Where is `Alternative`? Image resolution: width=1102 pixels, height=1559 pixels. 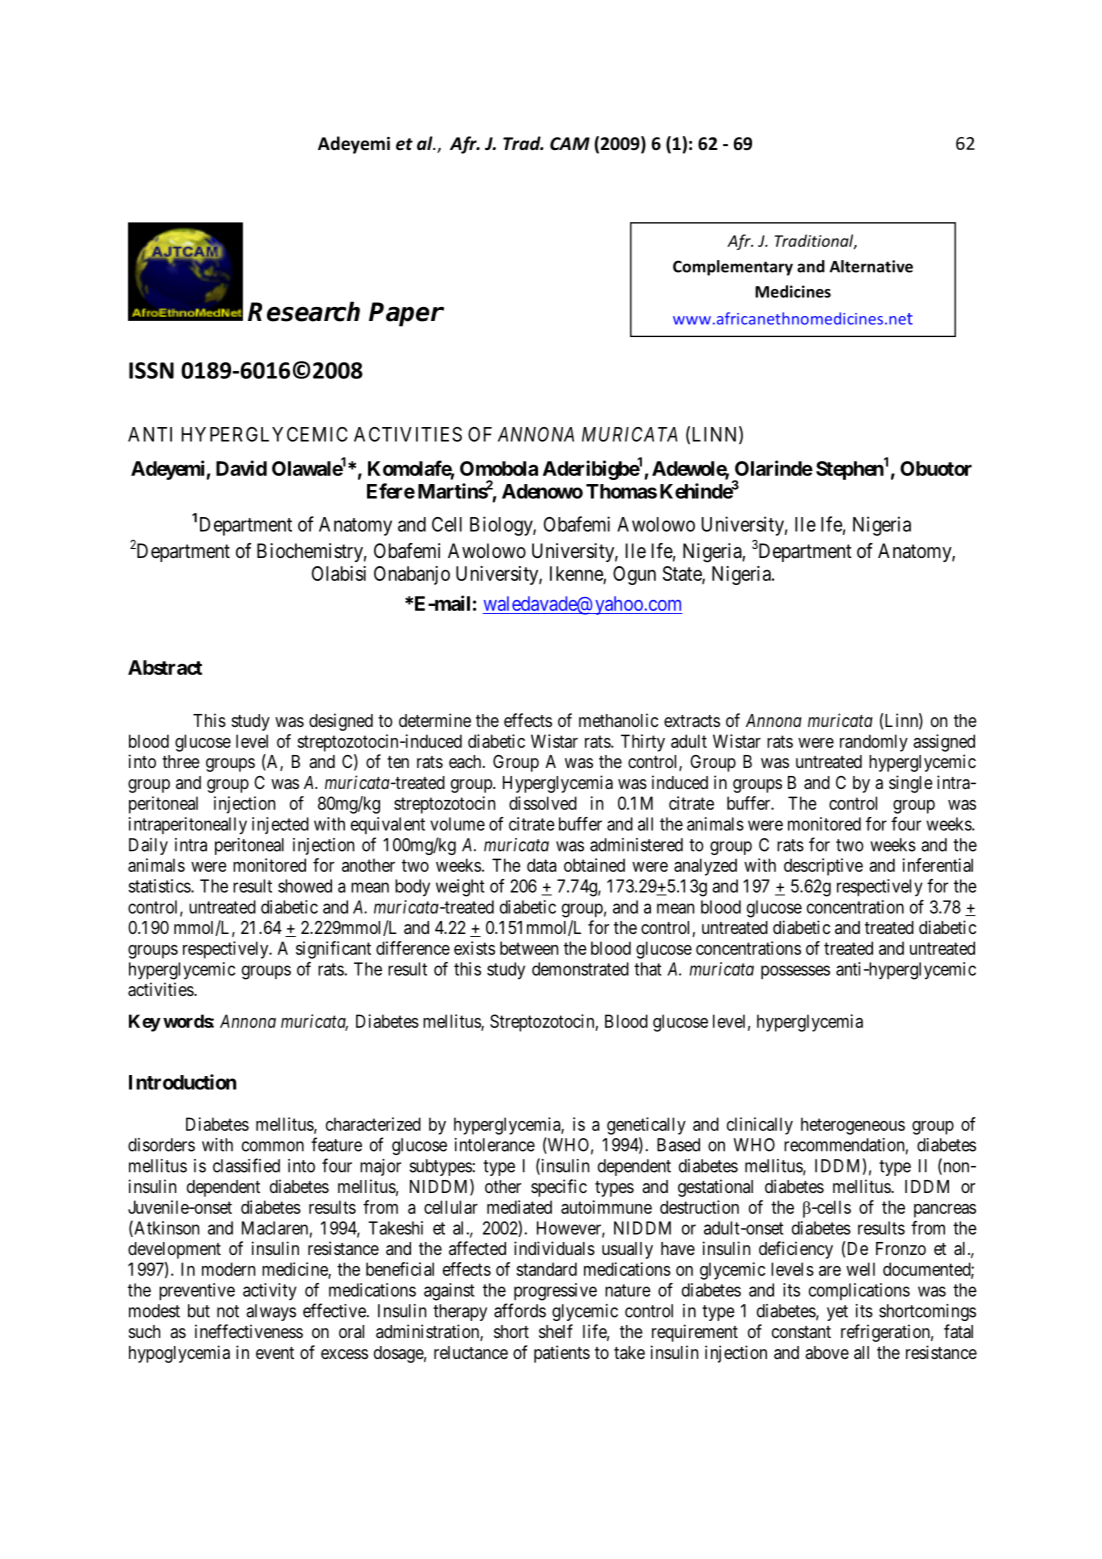
Alternative is located at coordinates (871, 266).
